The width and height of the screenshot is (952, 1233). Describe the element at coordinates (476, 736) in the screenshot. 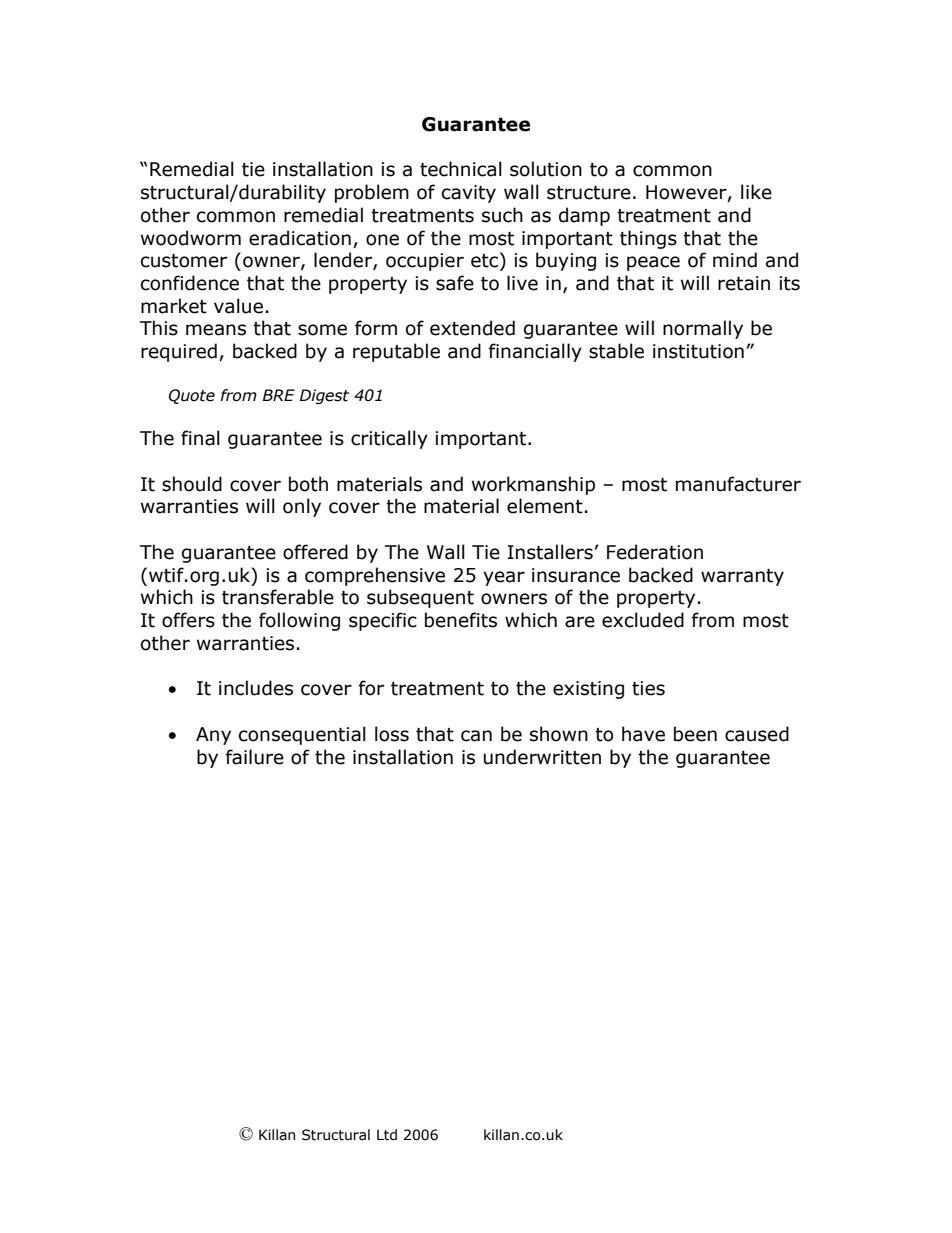

I see `can` at that location.
